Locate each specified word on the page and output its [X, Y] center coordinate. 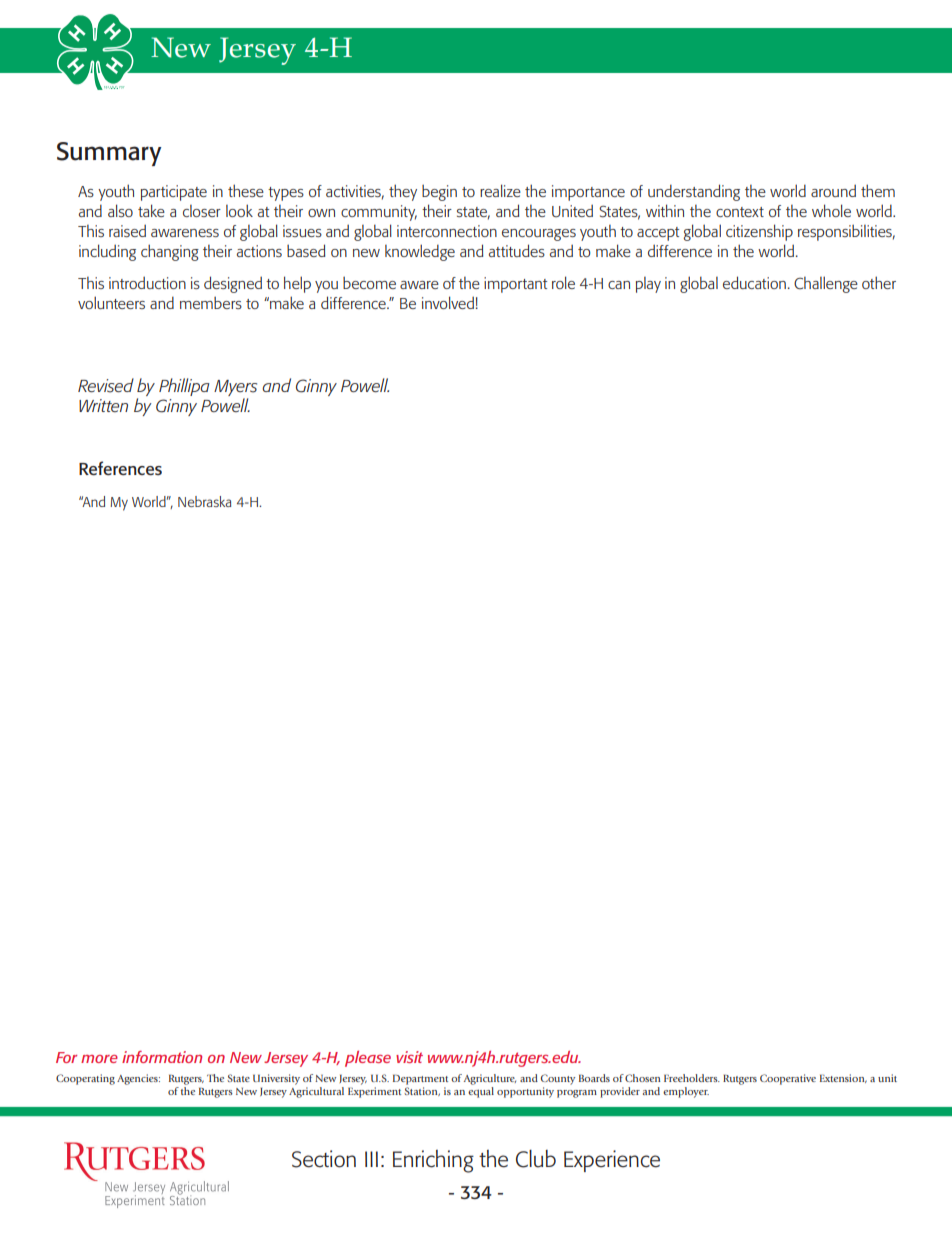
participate [174, 193]
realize [500, 190]
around [833, 190]
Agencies [138, 1079]
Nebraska [204, 501]
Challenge [826, 284]
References [120, 468]
